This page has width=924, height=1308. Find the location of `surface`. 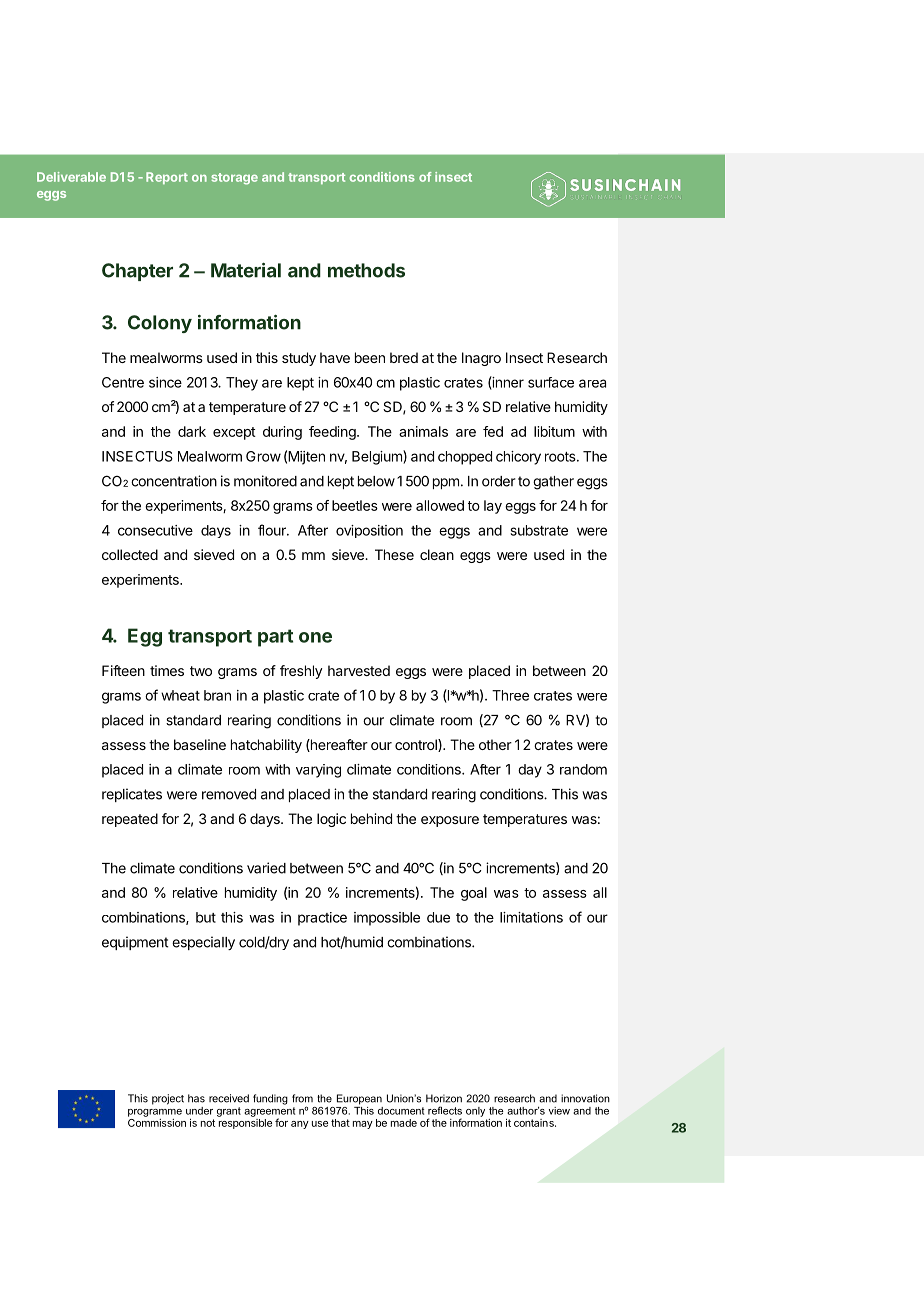

surface is located at coordinates (551, 382).
